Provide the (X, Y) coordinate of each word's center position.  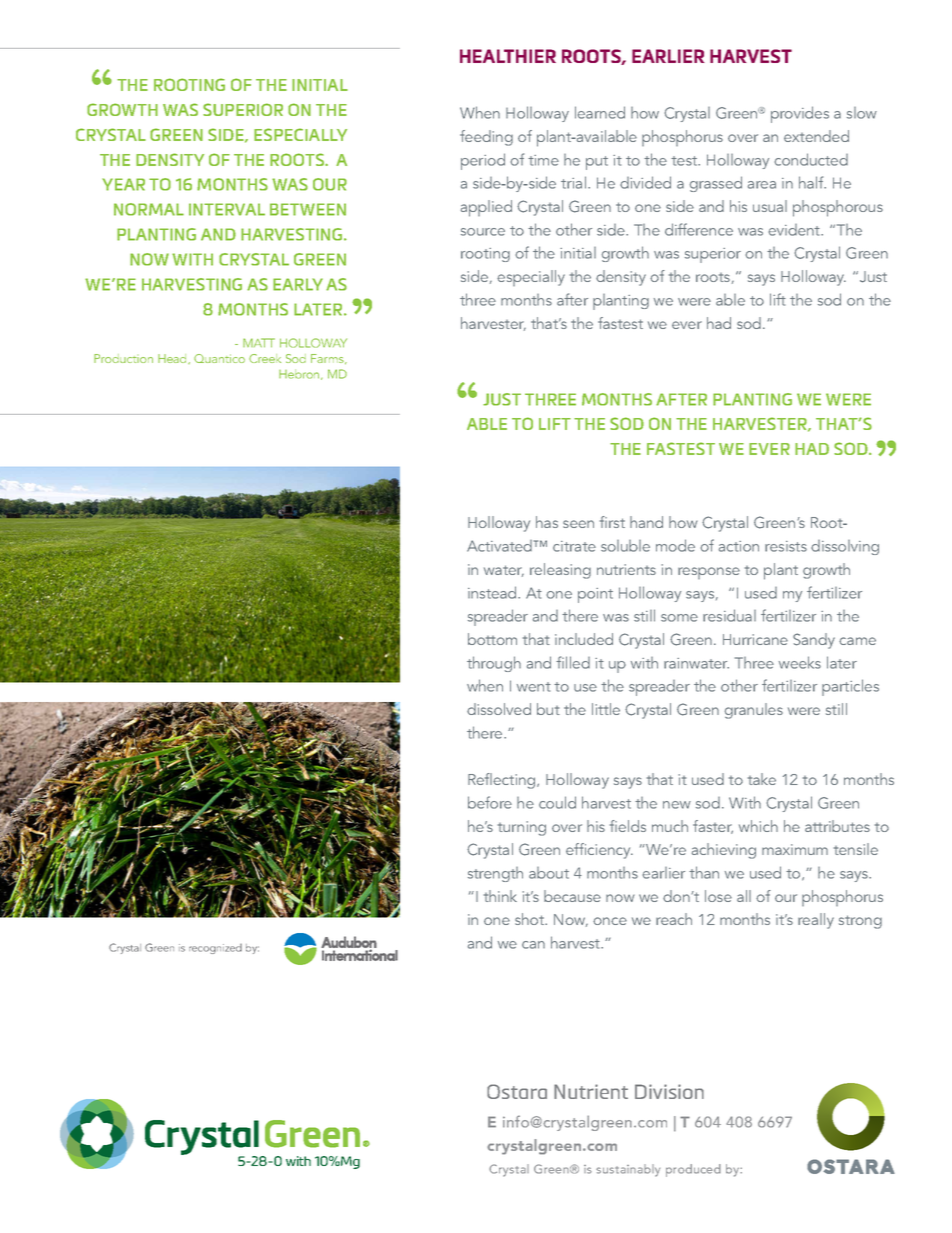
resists (786, 546)
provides (800, 114)
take (762, 779)
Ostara (517, 1091)
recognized (215, 949)
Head (173, 359)
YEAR (123, 184)
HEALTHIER (508, 56)
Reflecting (503, 781)
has (547, 522)
